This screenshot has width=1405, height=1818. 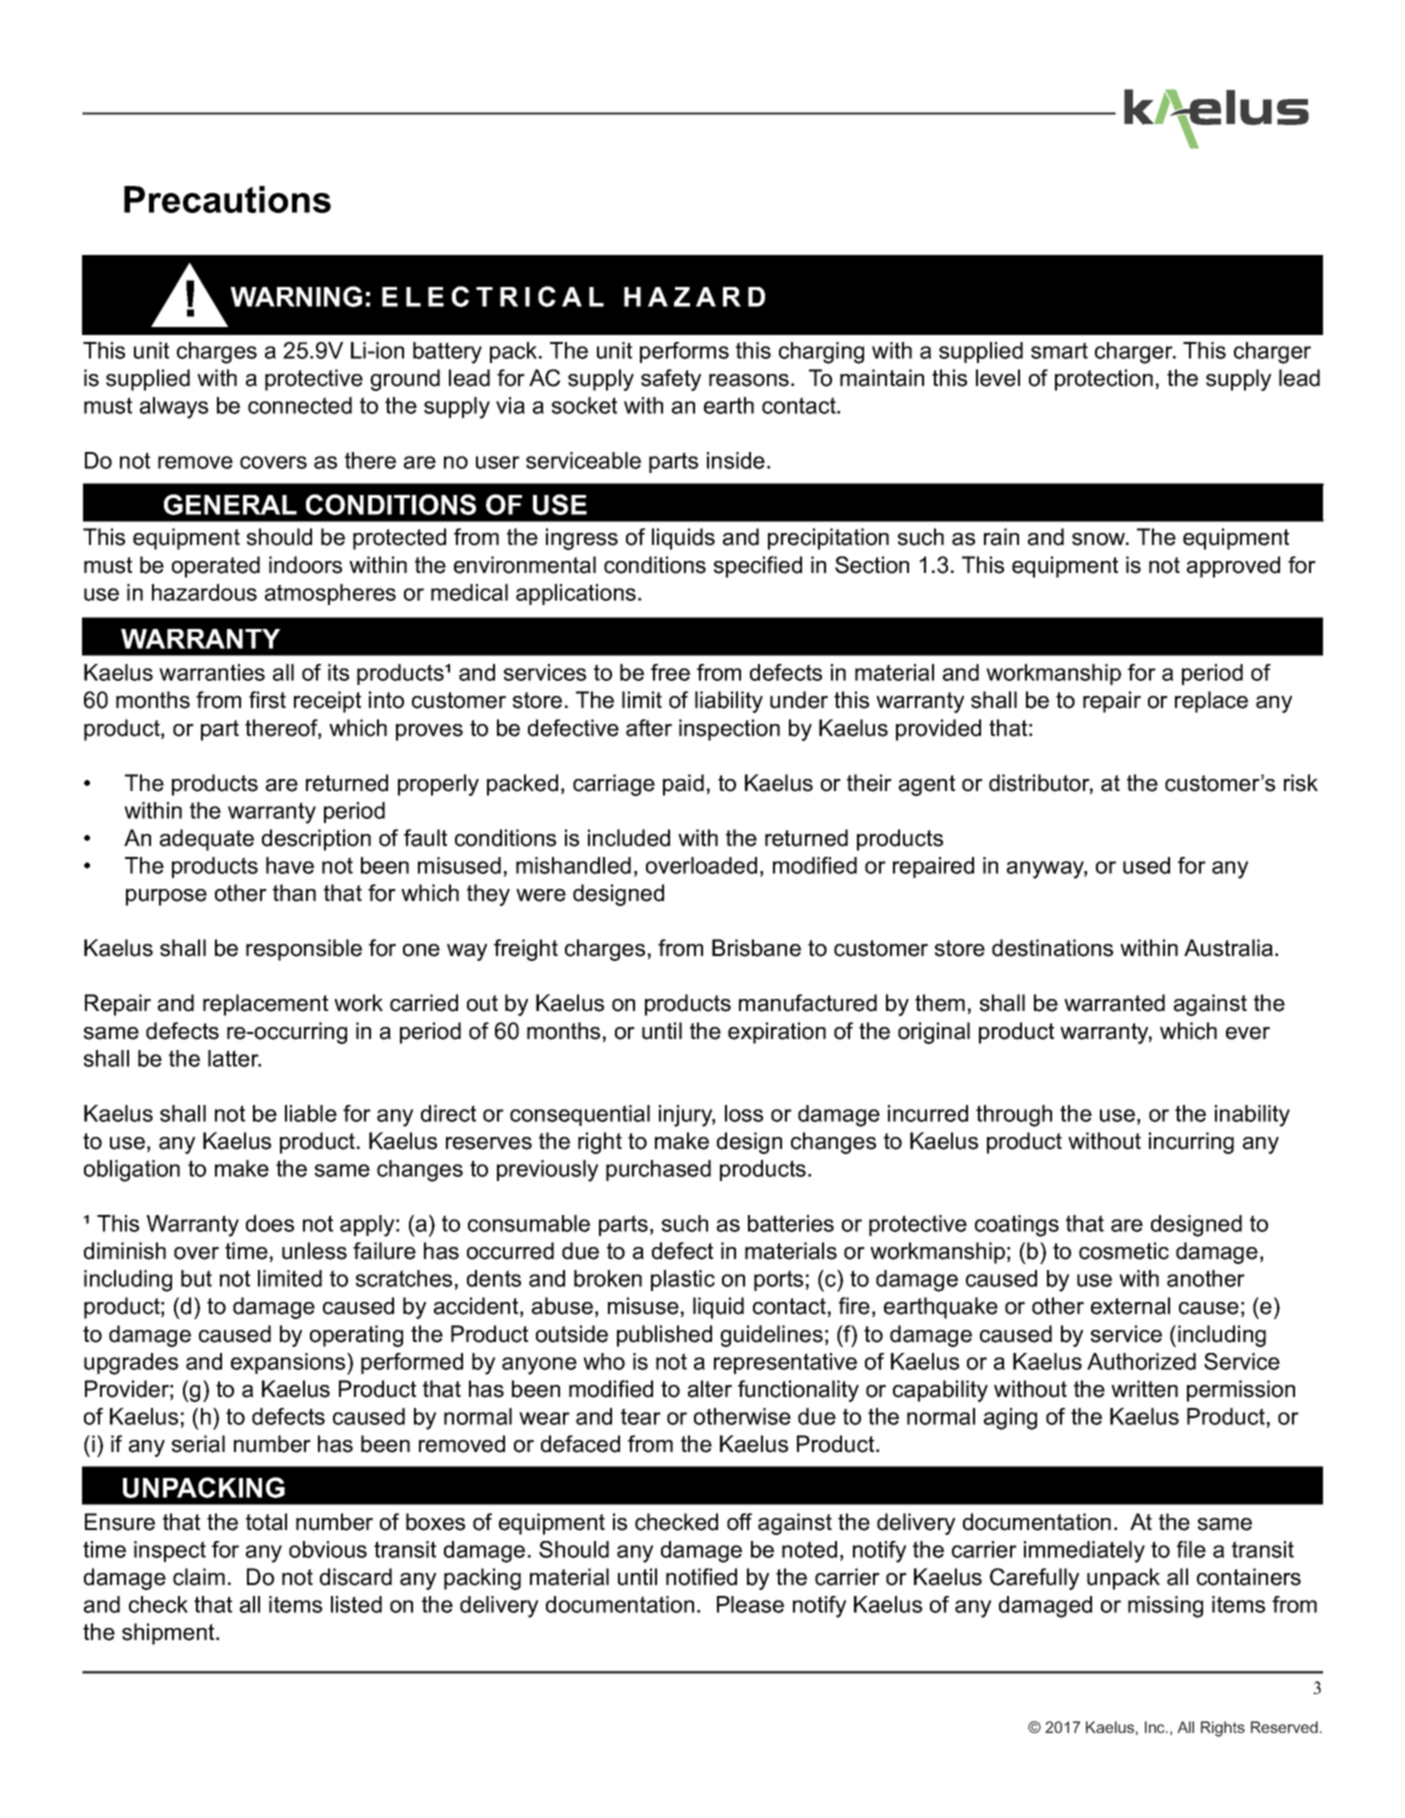 What do you see at coordinates (750, 1604) in the screenshot?
I see `Please` at bounding box center [750, 1604].
